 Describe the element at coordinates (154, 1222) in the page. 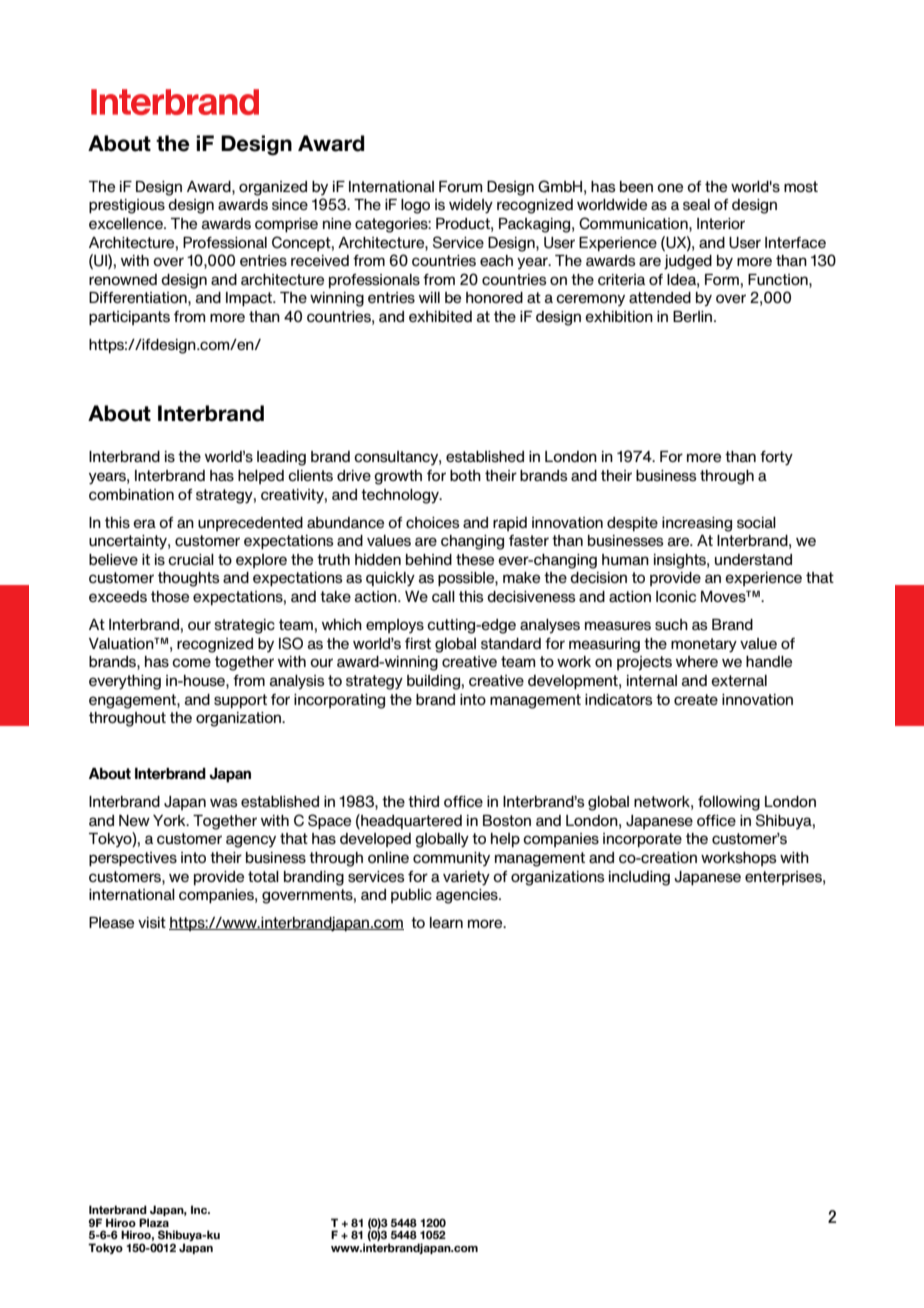

I see `Plaza` at that location.
